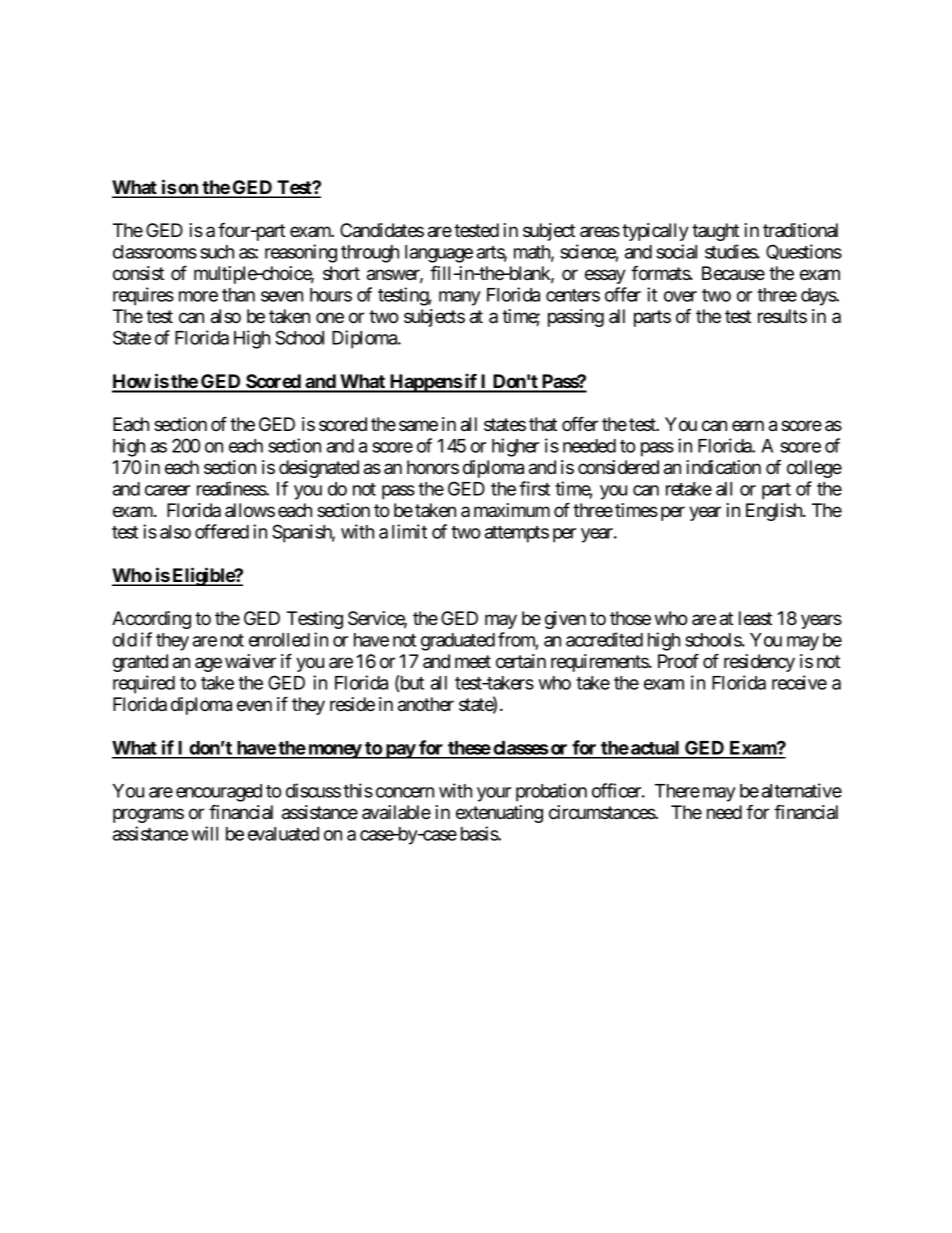 This screenshot has width=952, height=1233. Describe the element at coordinates (755, 618) in the screenshot. I see `least` at that location.
